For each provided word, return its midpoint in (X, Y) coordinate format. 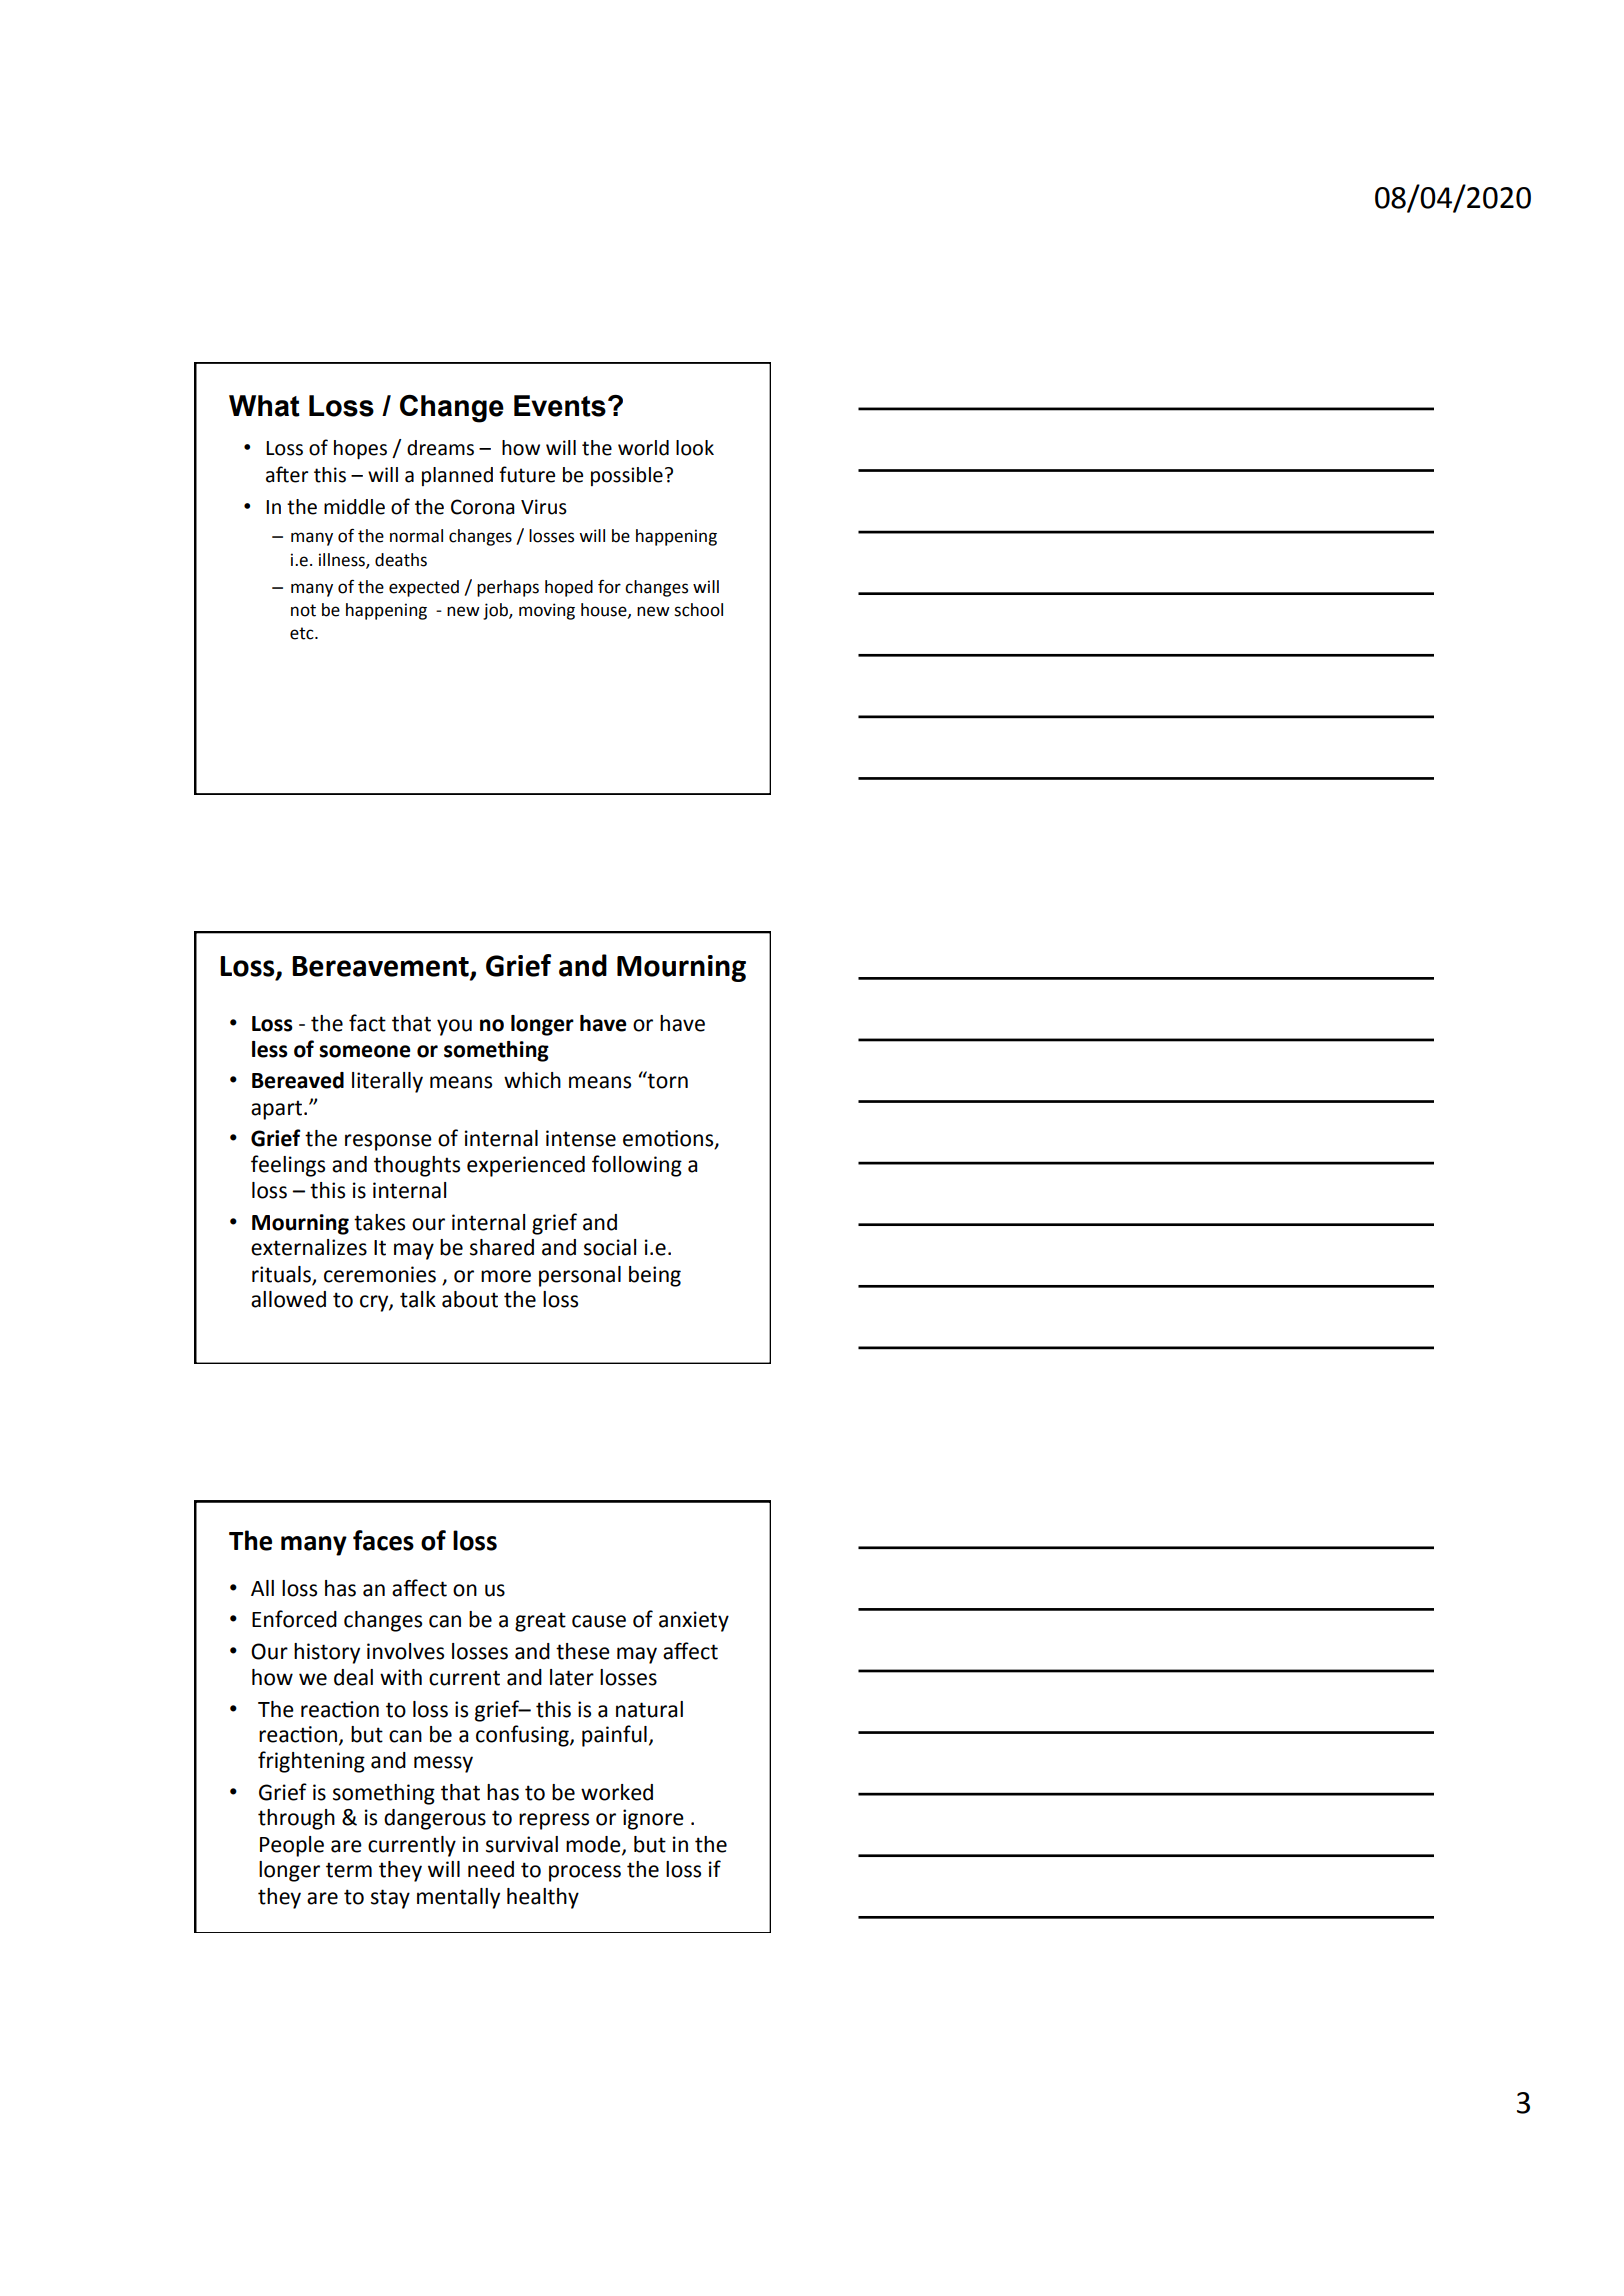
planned (457, 476)
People (292, 1846)
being (655, 1276)
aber (287, 474)
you (454, 1027)
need (491, 1869)
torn (667, 1080)
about (470, 1299)
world (643, 448)
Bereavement (381, 967)
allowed (288, 1299)
